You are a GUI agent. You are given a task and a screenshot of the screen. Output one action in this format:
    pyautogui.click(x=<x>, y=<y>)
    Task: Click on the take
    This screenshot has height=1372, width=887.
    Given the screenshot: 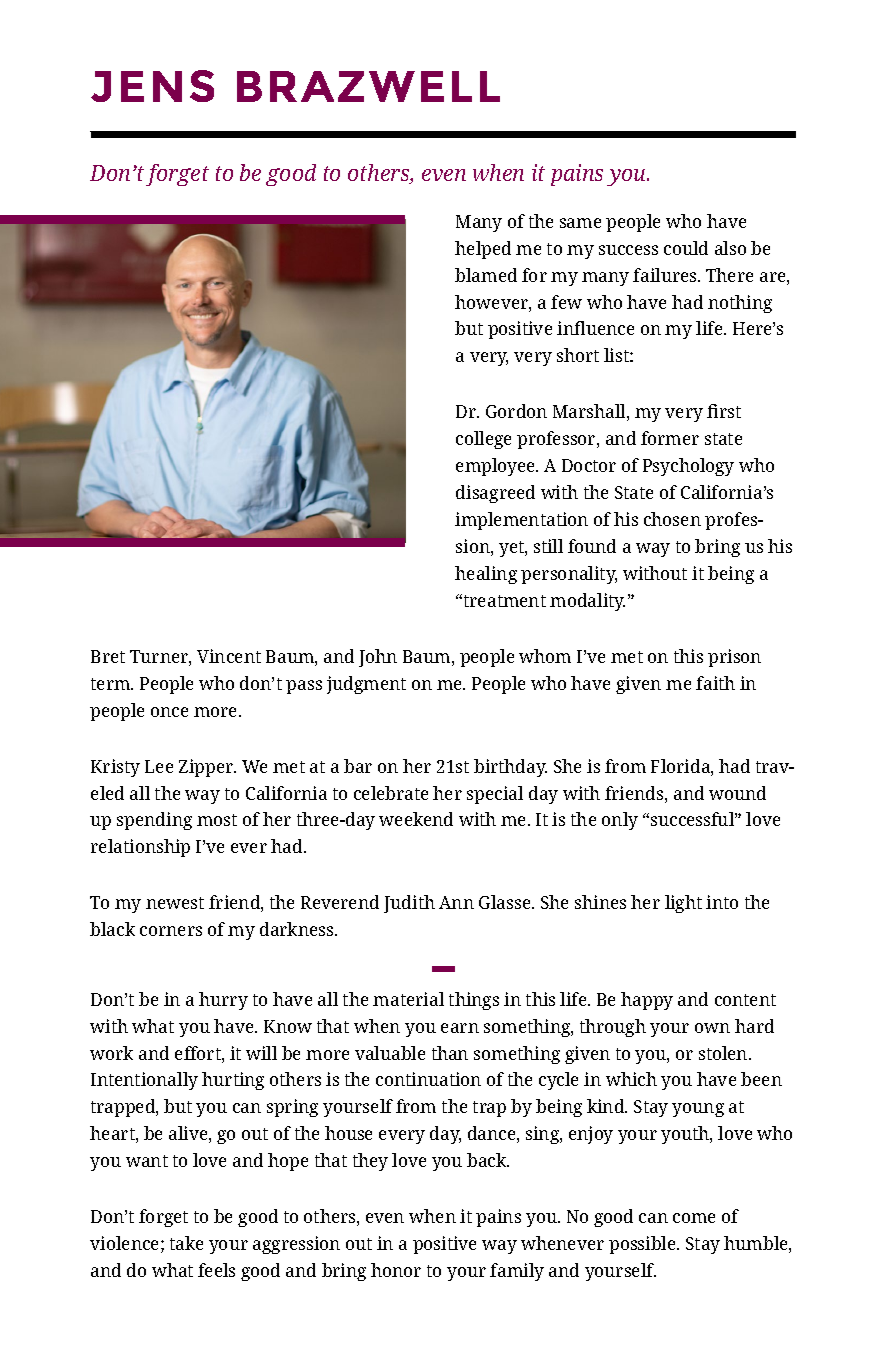 What is the action you would take?
    pyautogui.click(x=186, y=1243)
